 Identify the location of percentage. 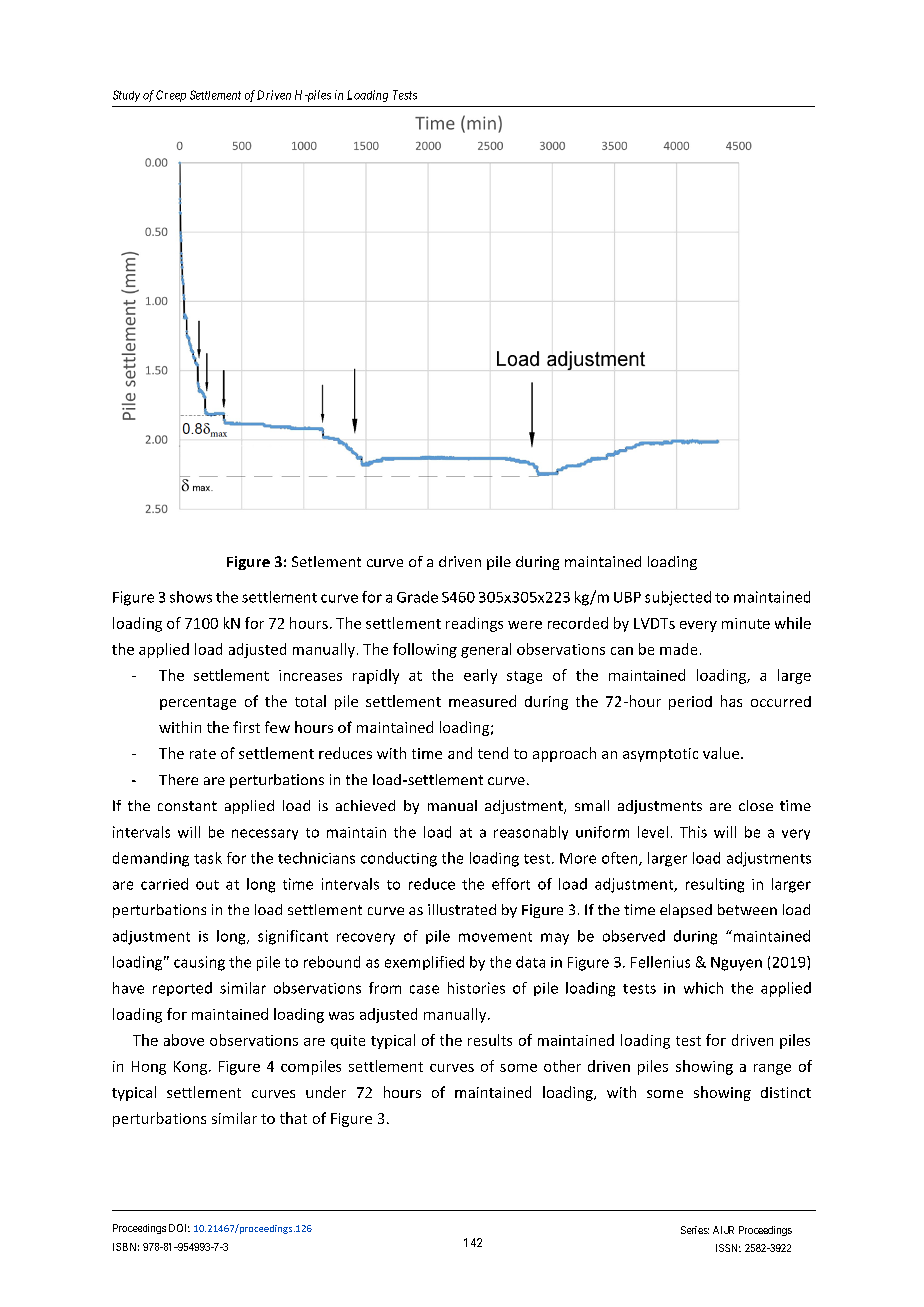
(198, 703).
